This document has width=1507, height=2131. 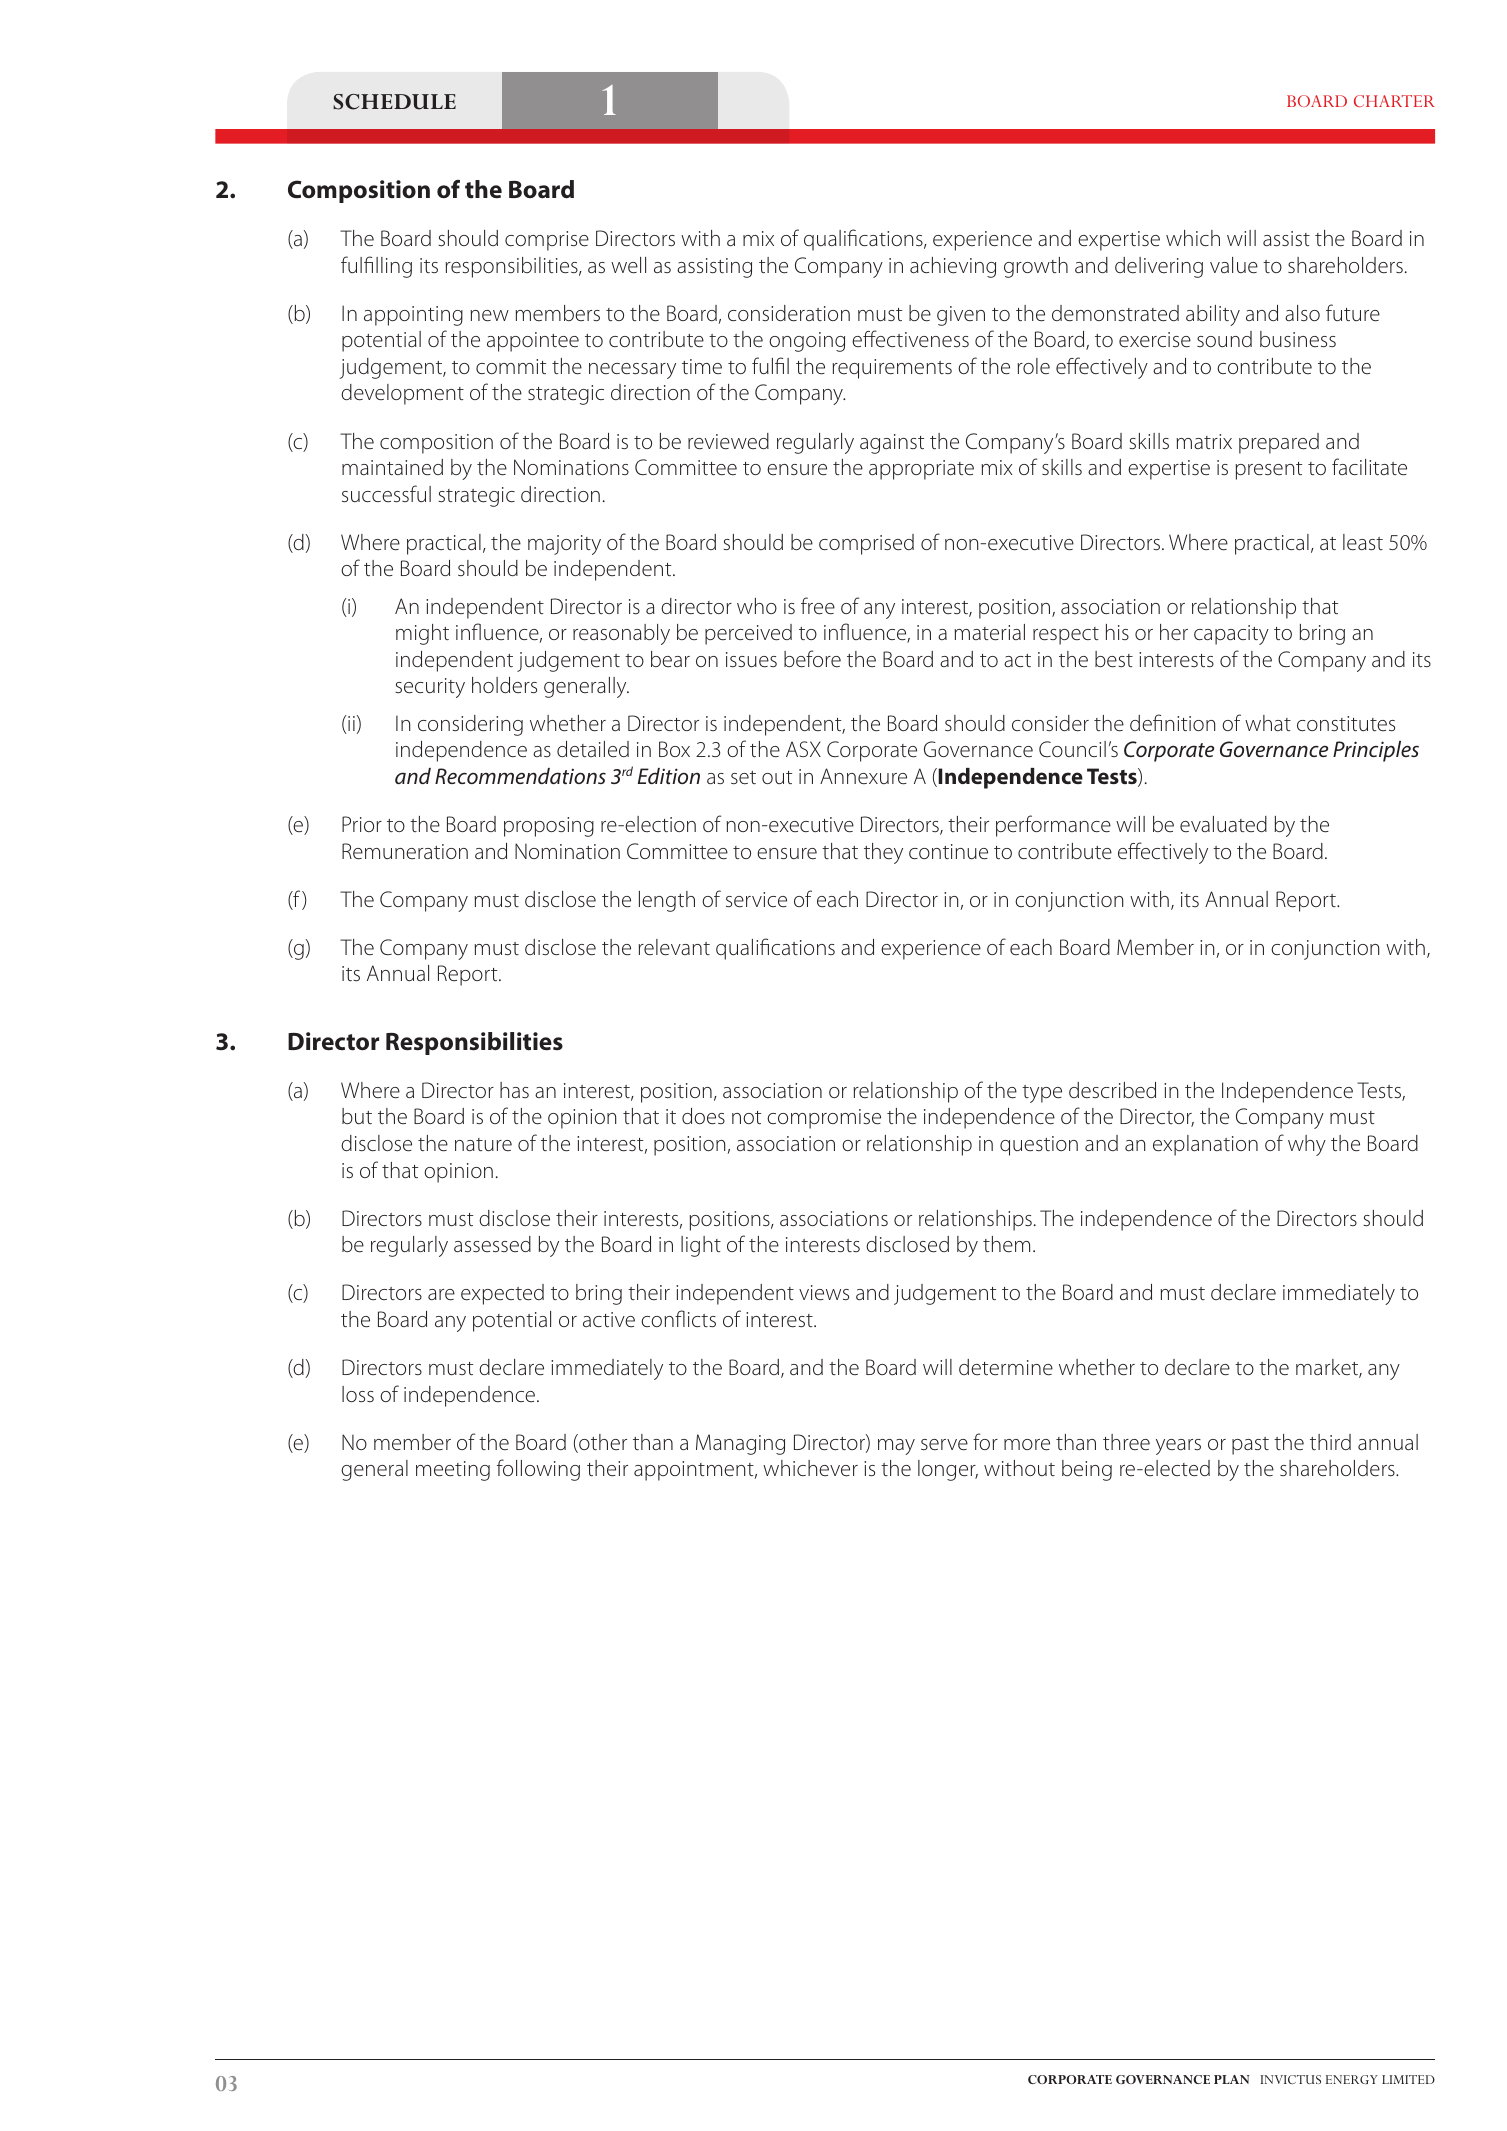 What do you see at coordinates (1291, 2079) in the document?
I see `INVICTUS` at bounding box center [1291, 2079].
